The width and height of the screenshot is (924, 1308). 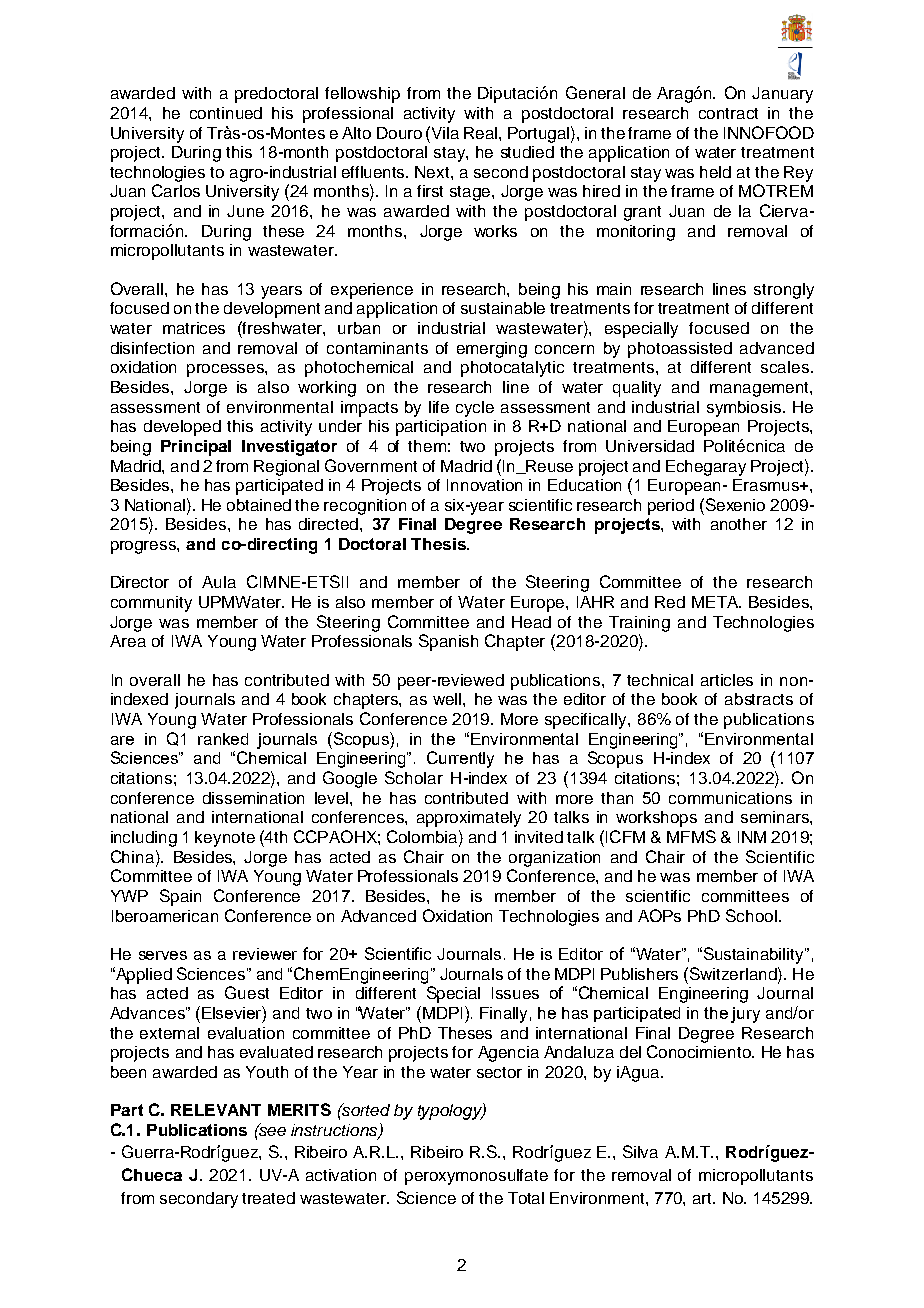 What do you see at coordinates (223, 739) in the screenshot?
I see `ranked` at bounding box center [223, 739].
